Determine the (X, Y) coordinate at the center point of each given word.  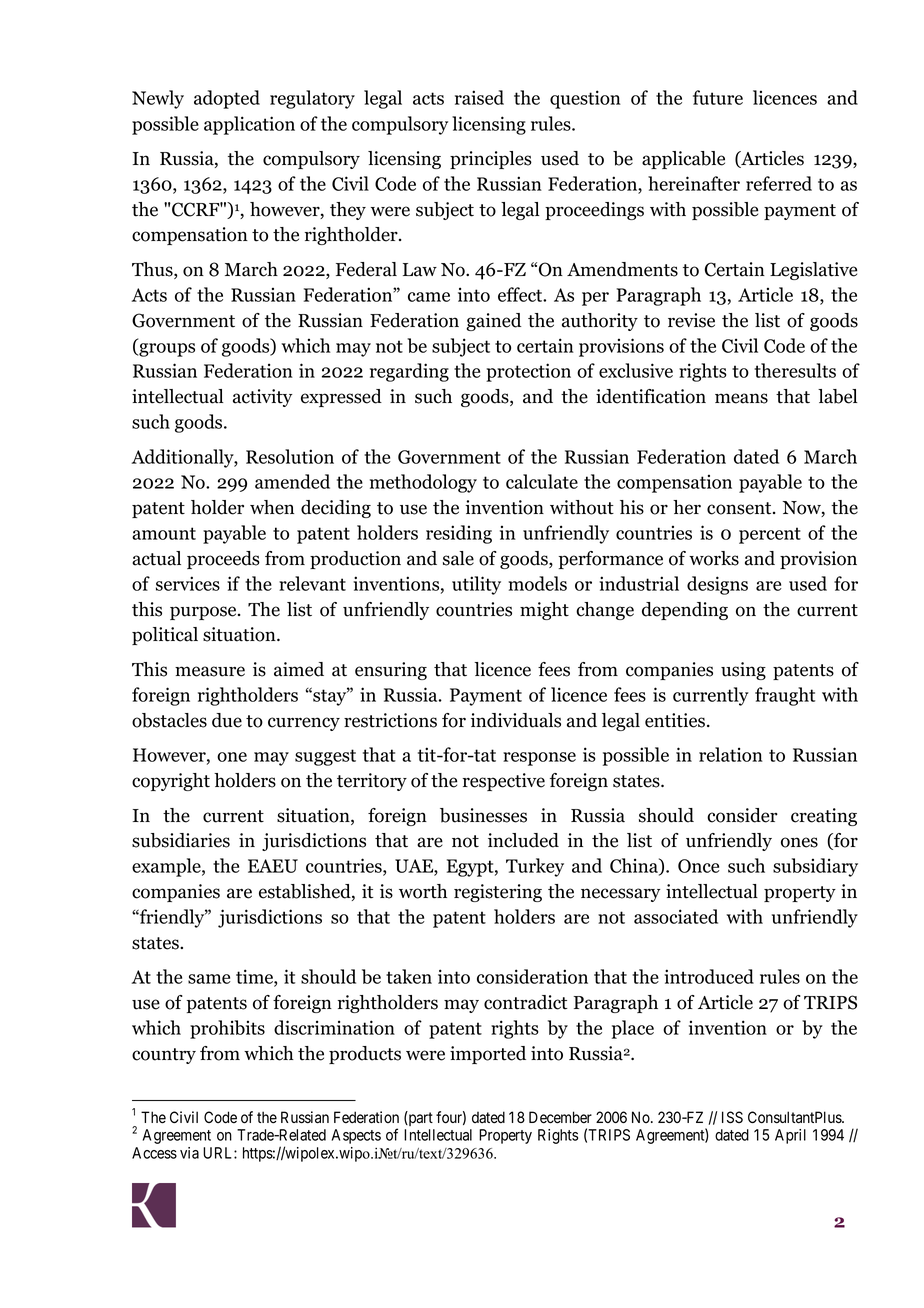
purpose (204, 613)
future (718, 97)
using (743, 671)
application (249, 125)
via (189, 1153)
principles (491, 160)
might (544, 611)
